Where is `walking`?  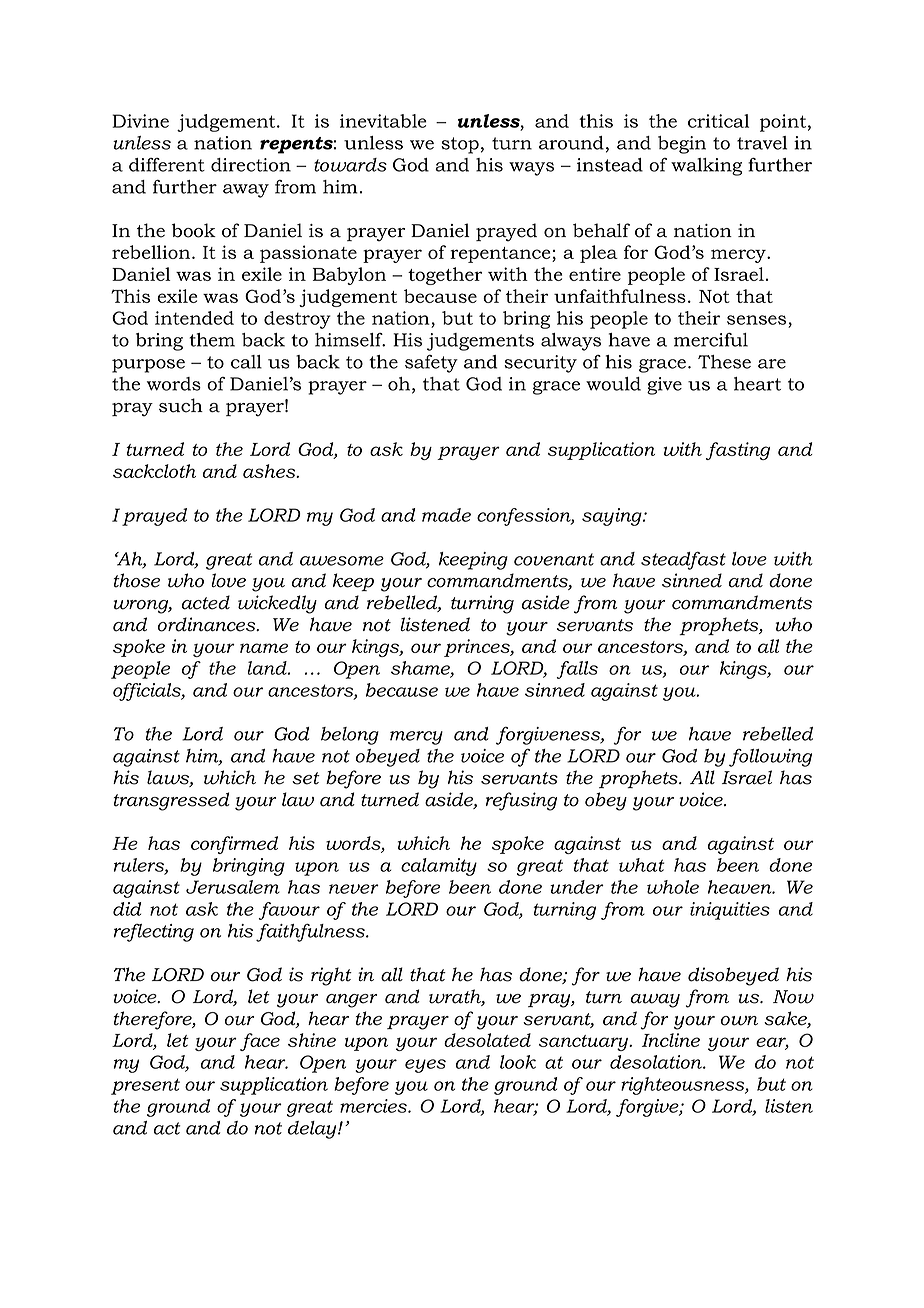
walking is located at coordinates (706, 167).
